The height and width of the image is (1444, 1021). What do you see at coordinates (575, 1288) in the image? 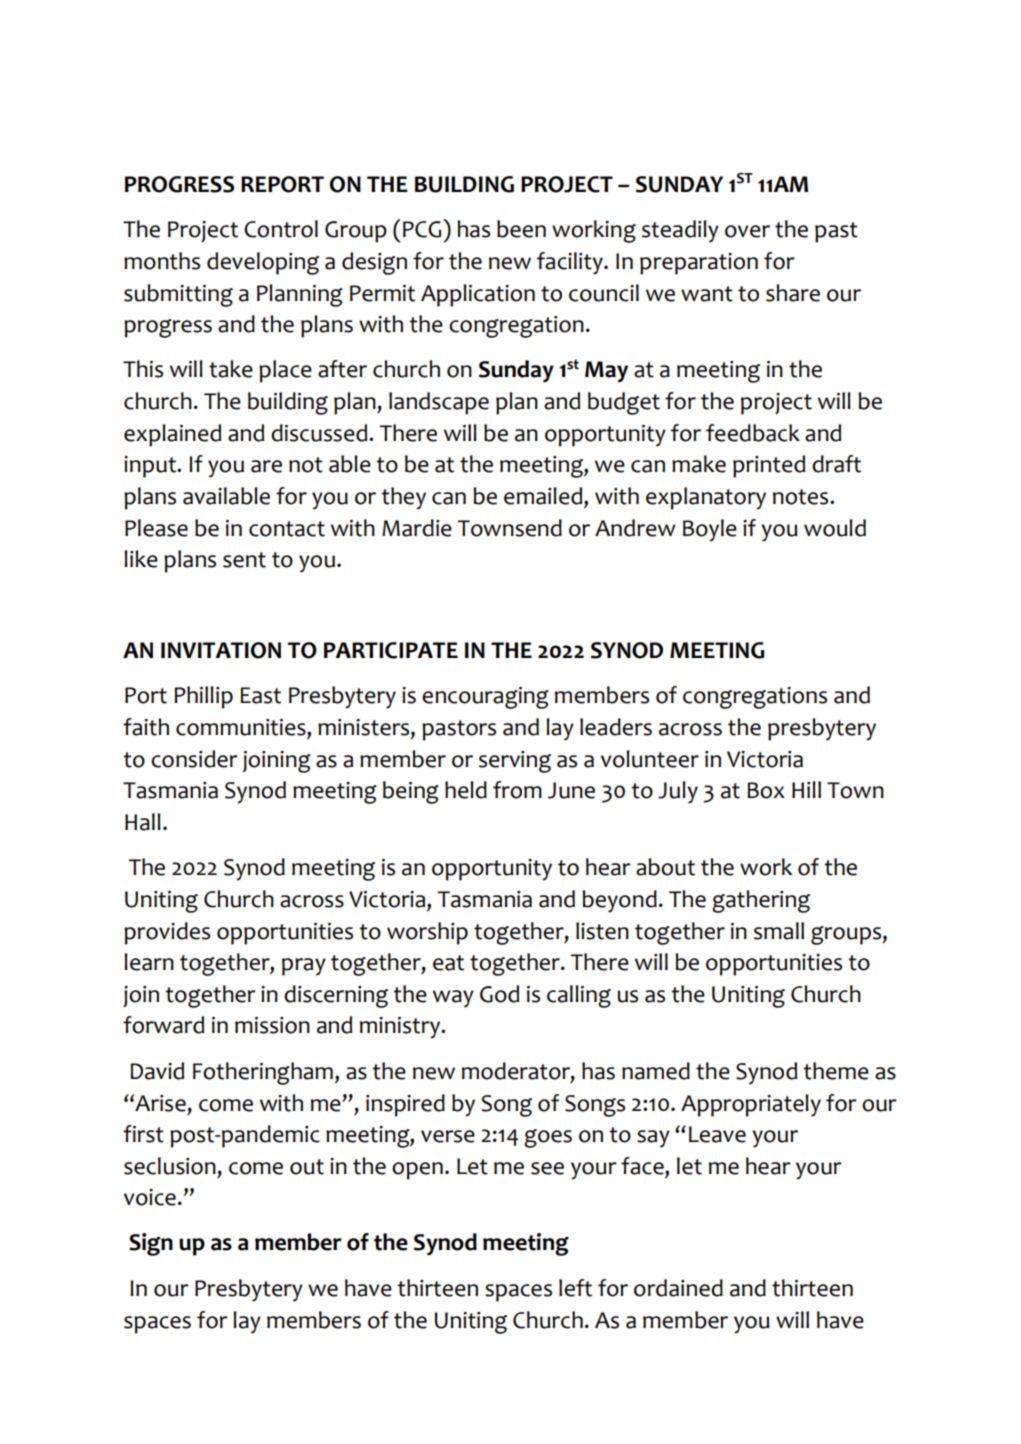
I see `left` at bounding box center [575, 1288].
